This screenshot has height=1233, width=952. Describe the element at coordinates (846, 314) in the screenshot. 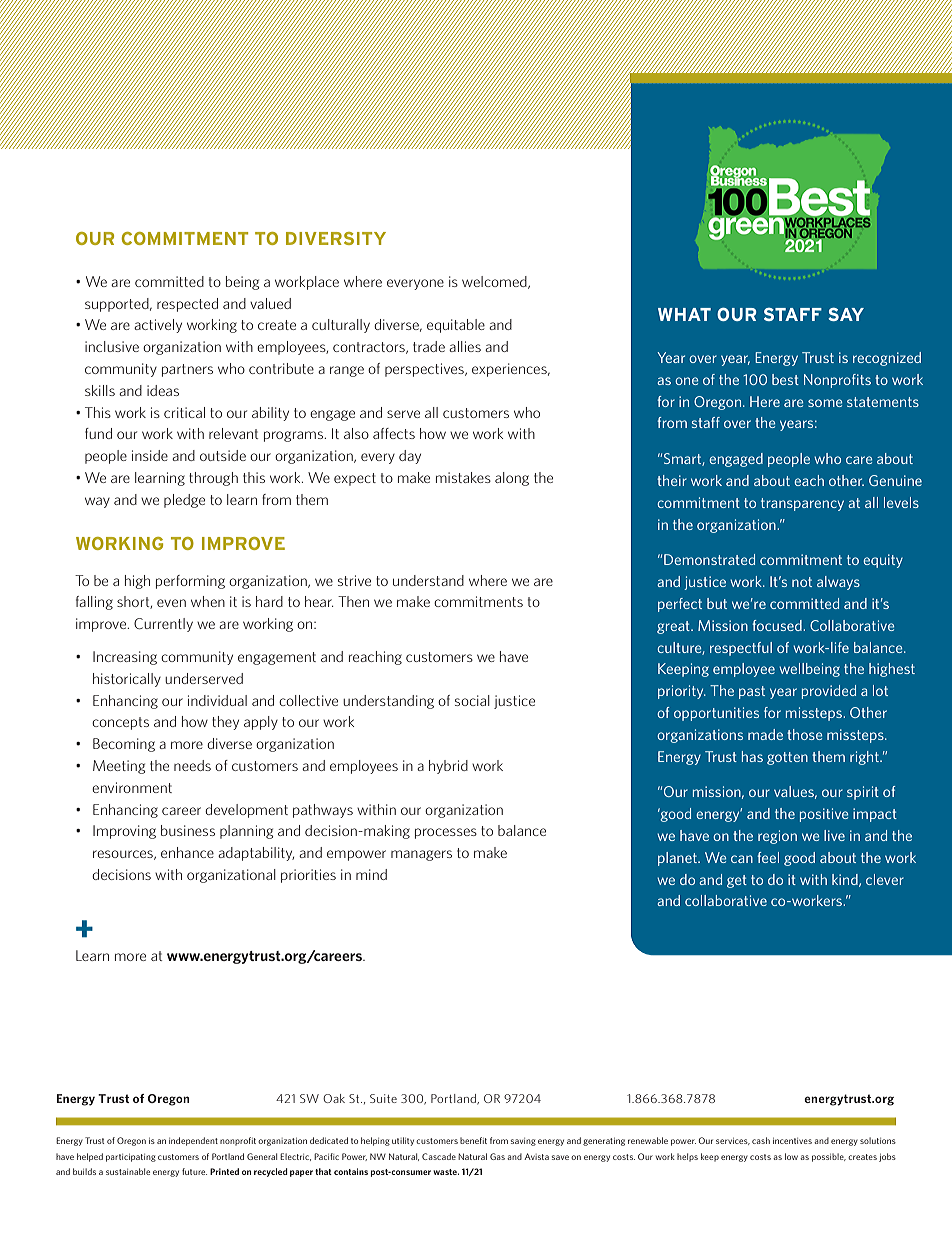

I see `SAY` at that location.
